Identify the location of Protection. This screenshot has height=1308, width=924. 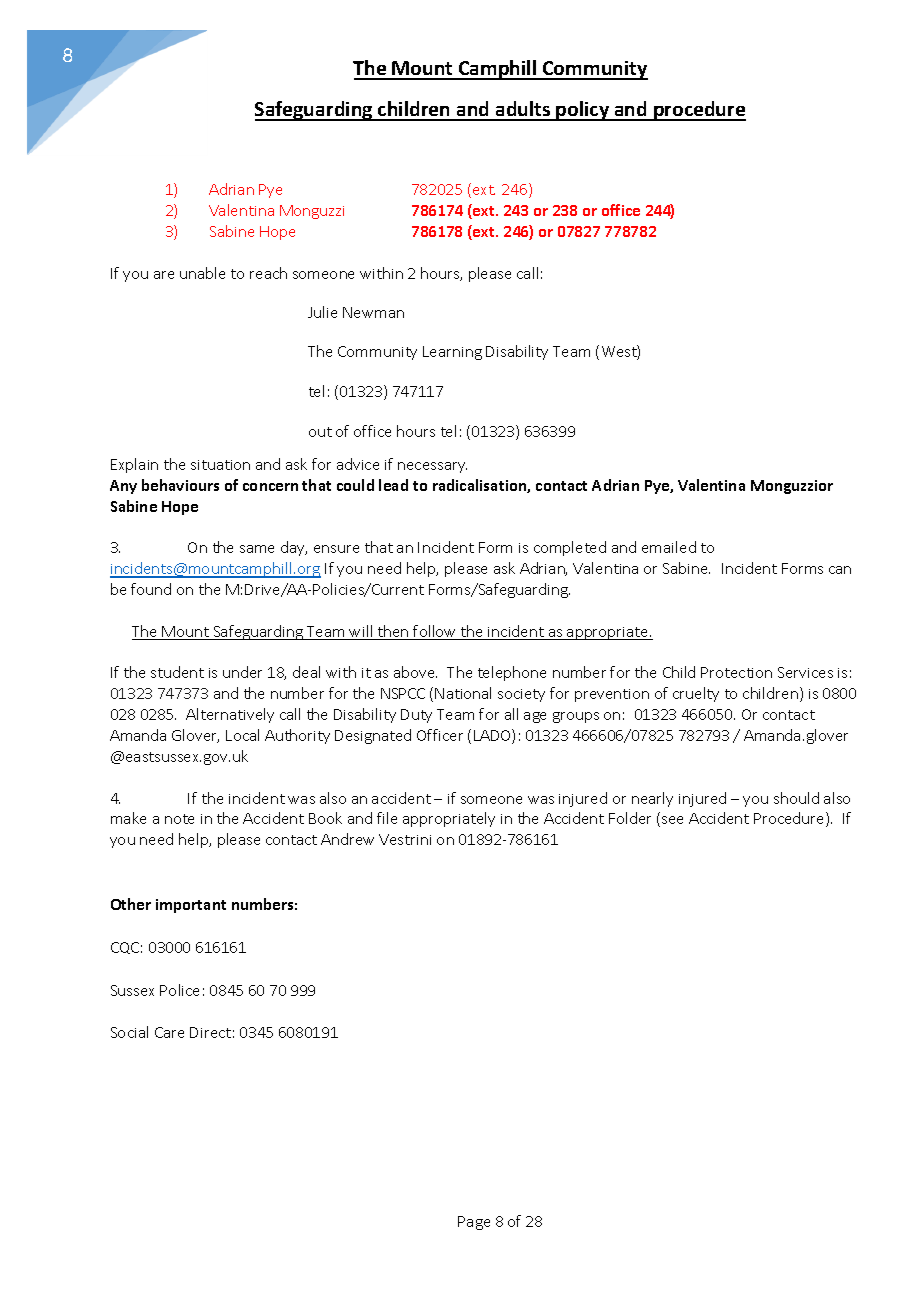
(736, 672).
